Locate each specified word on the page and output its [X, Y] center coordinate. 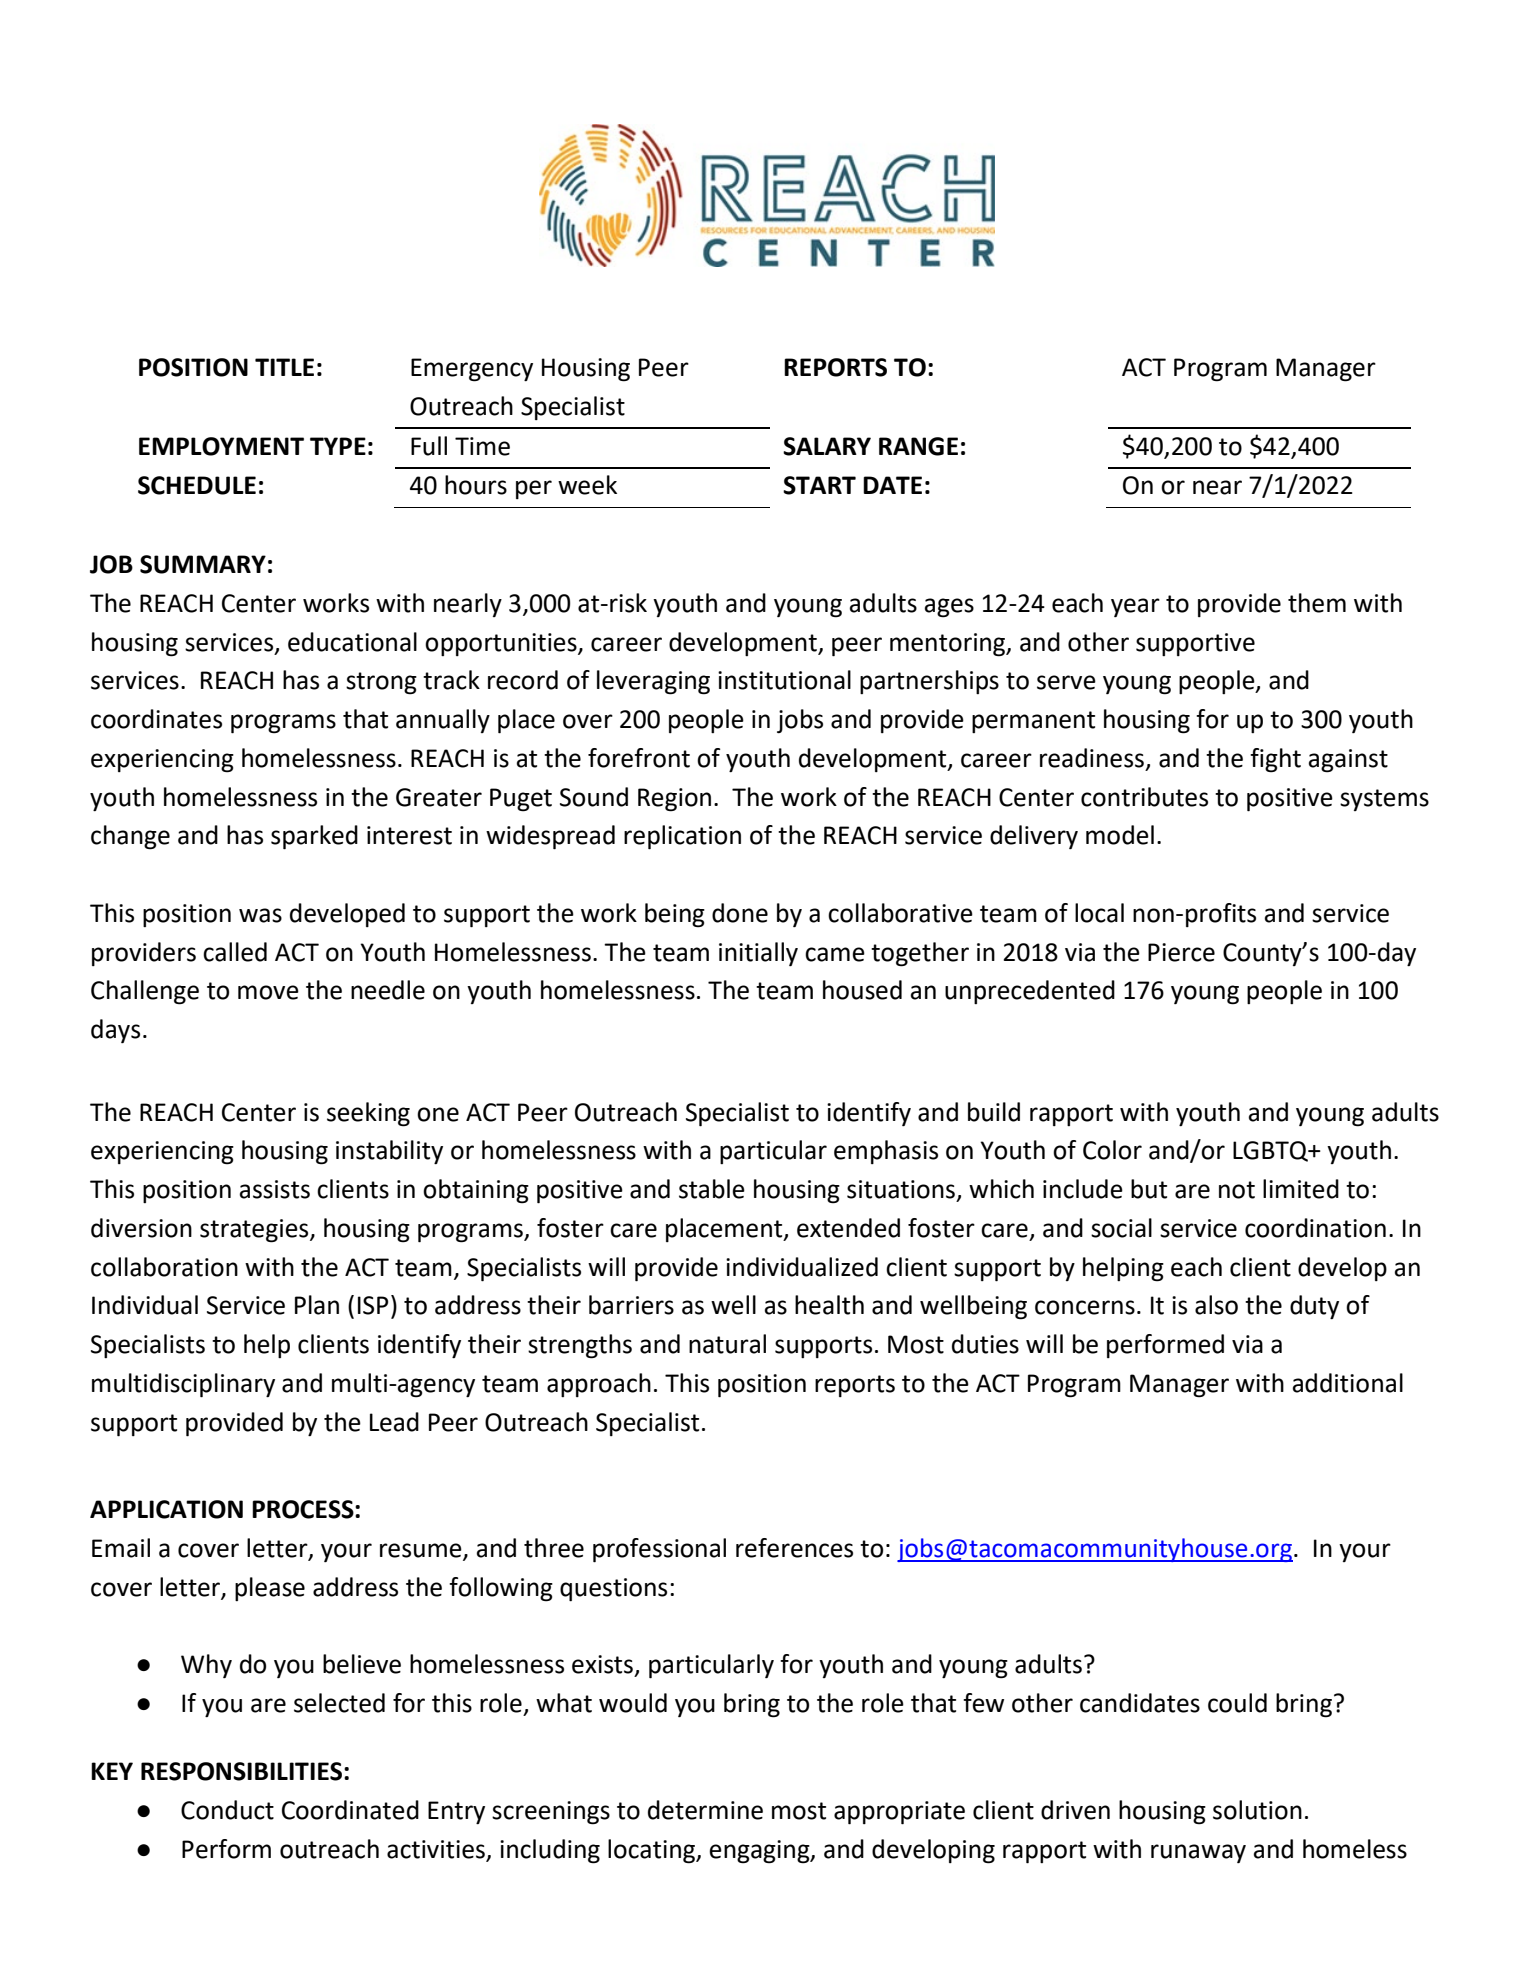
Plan [317, 1305]
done [740, 913]
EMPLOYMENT [221, 446]
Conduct [227, 1810]
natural [727, 1344]
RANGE [918, 446]
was [260, 915]
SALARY [827, 446]
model [1120, 835]
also [1216, 1305]
